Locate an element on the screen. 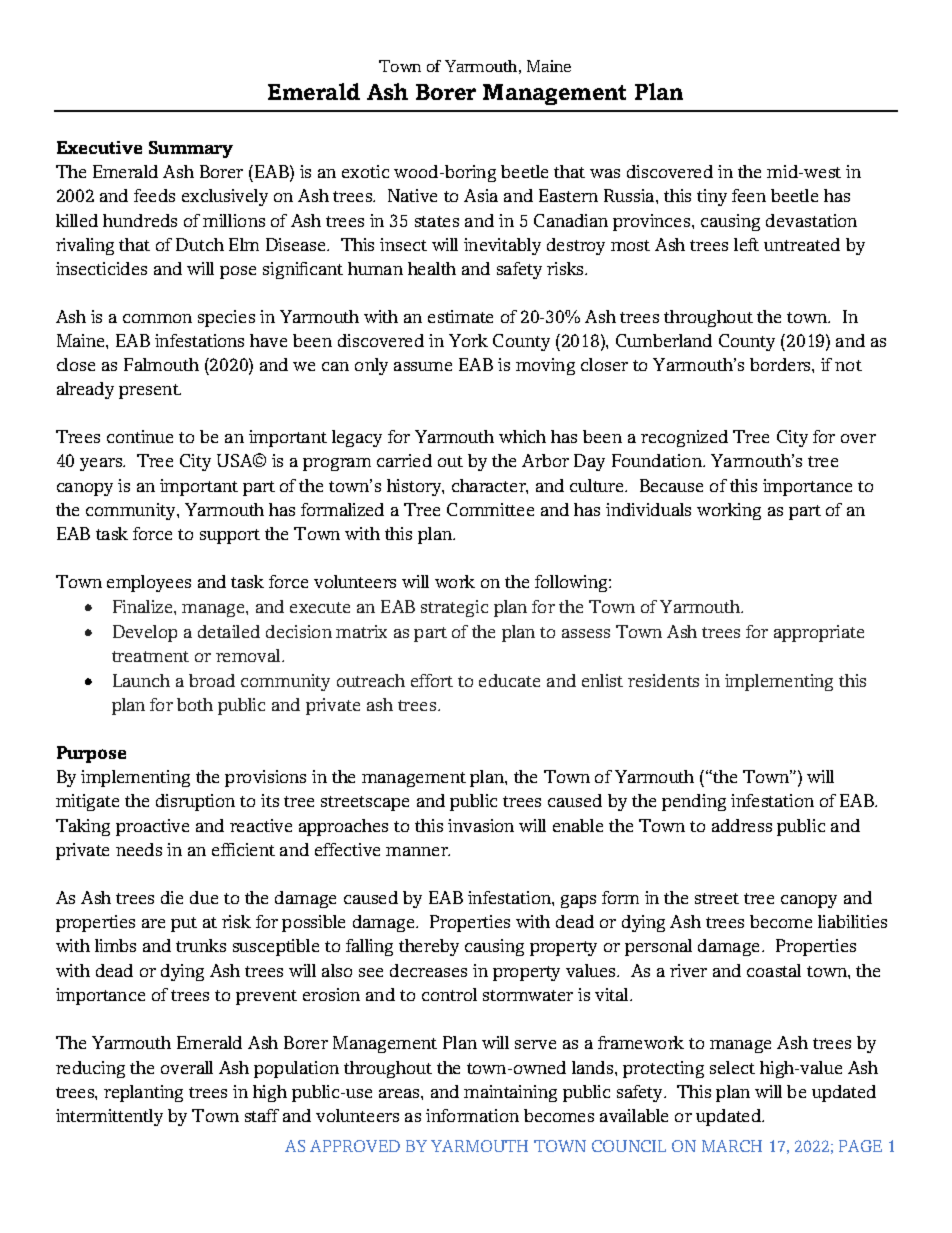  appropriate is located at coordinates (819, 633).
